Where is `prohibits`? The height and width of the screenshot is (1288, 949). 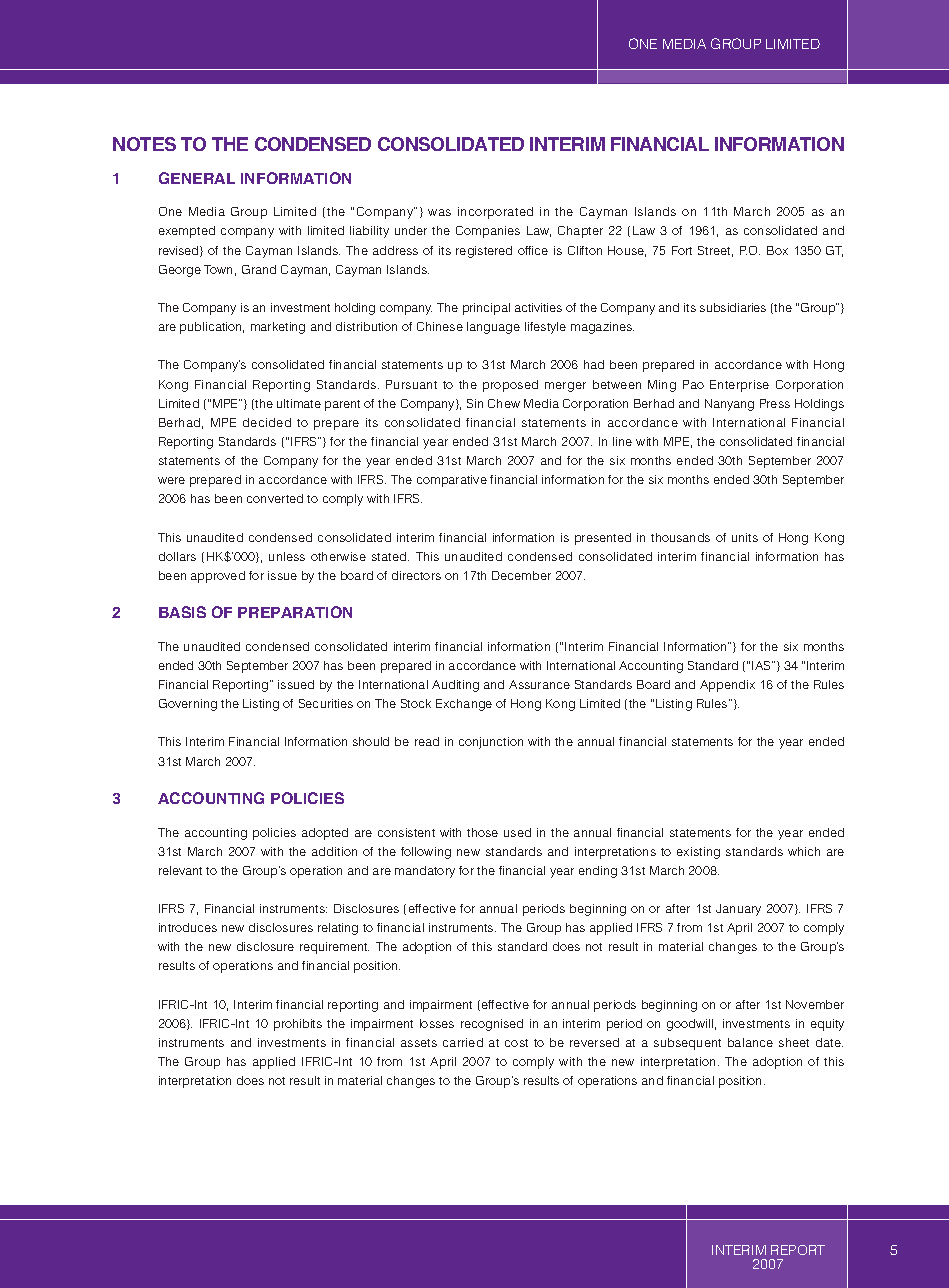
prohibits is located at coordinates (298, 1025).
